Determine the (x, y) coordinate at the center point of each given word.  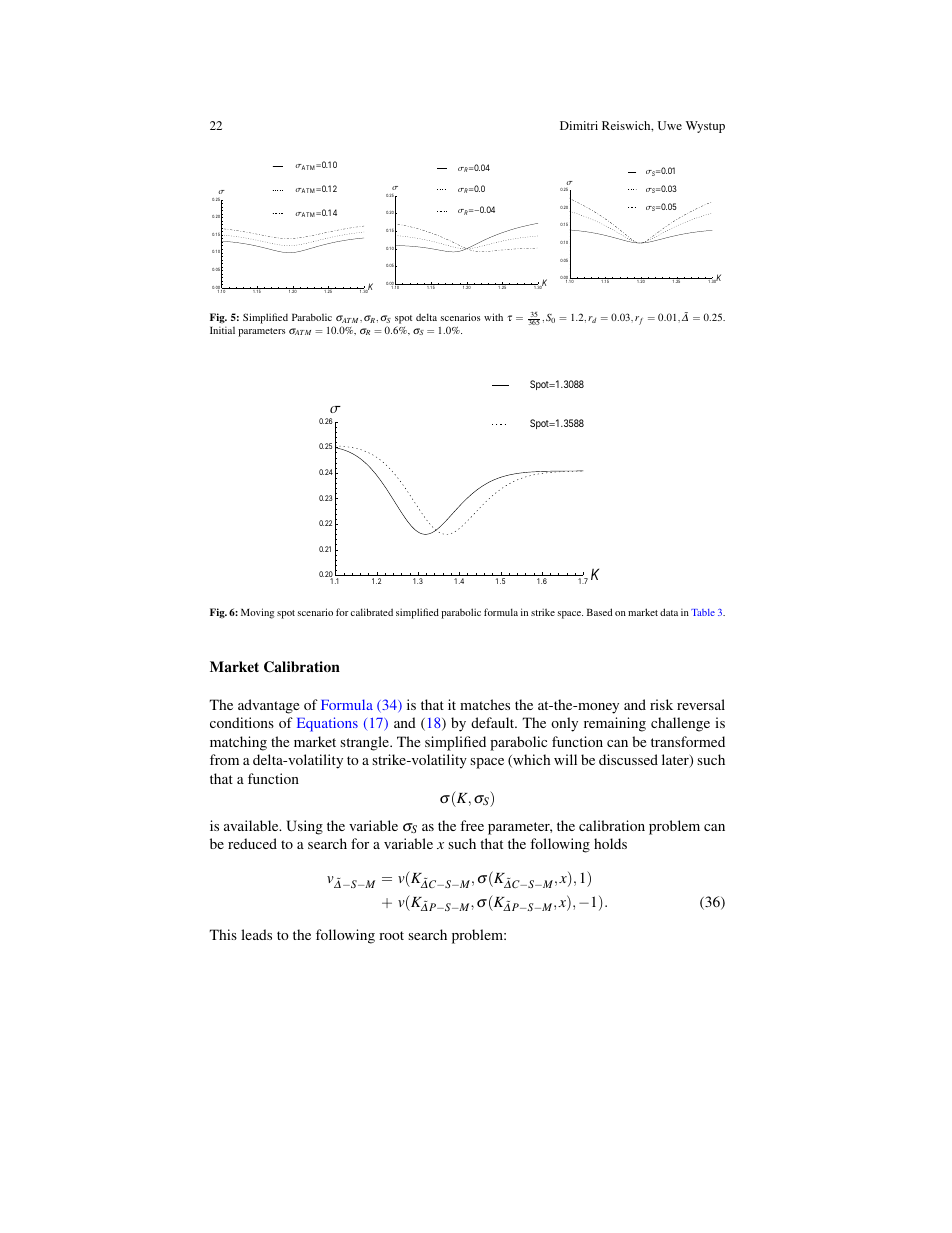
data (669, 612)
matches (485, 704)
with (493, 317)
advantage (268, 706)
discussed (628, 759)
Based (599, 612)
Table (703, 612)
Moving (257, 613)
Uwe (670, 125)
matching (238, 743)
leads (256, 934)
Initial (222, 330)
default (494, 722)
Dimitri (579, 125)
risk (661, 704)
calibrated (372, 612)
